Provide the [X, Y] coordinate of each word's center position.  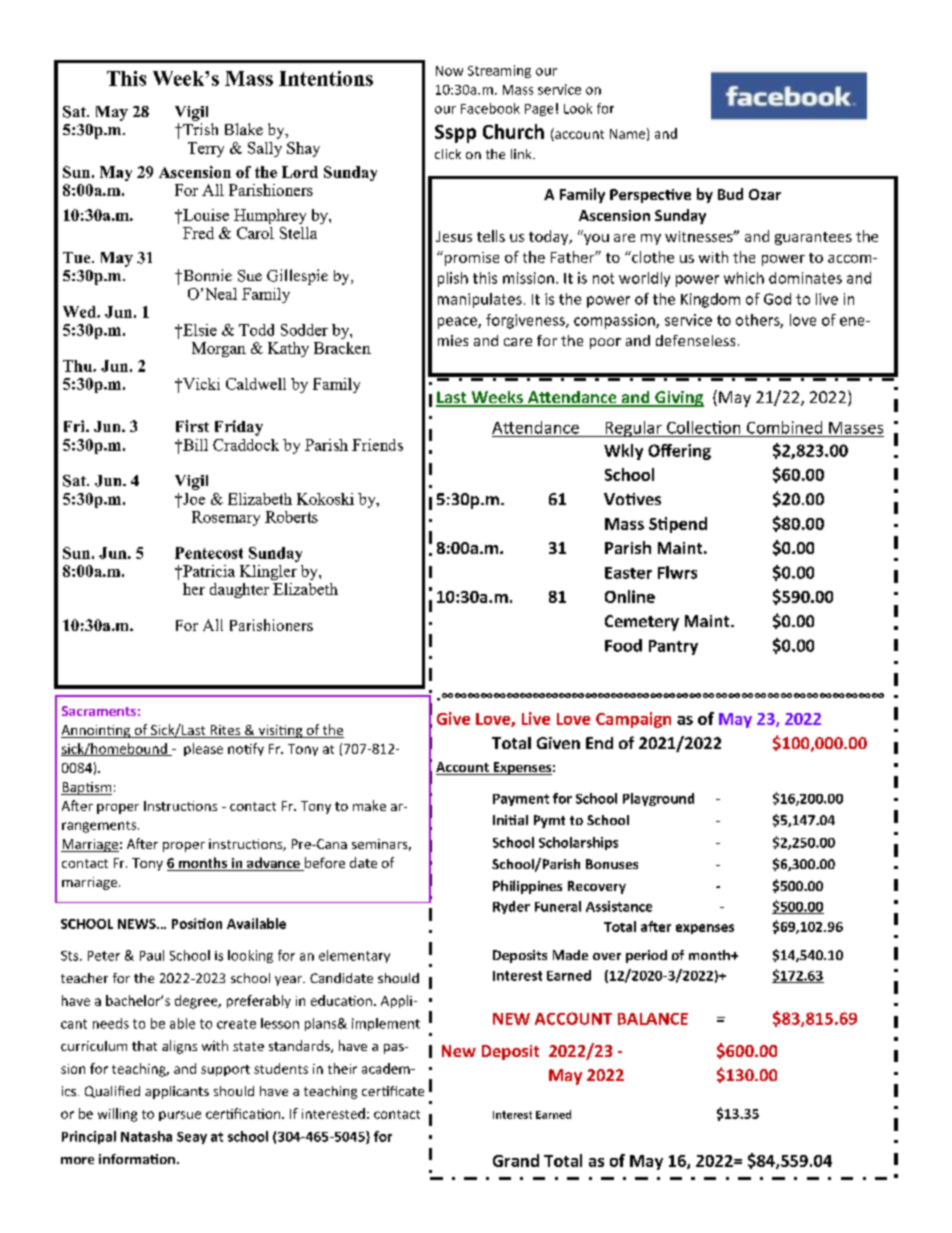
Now [449, 71]
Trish [199, 129]
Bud [730, 194]
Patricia [208, 571]
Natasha [146, 1136]
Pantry [673, 647]
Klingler [268, 572]
